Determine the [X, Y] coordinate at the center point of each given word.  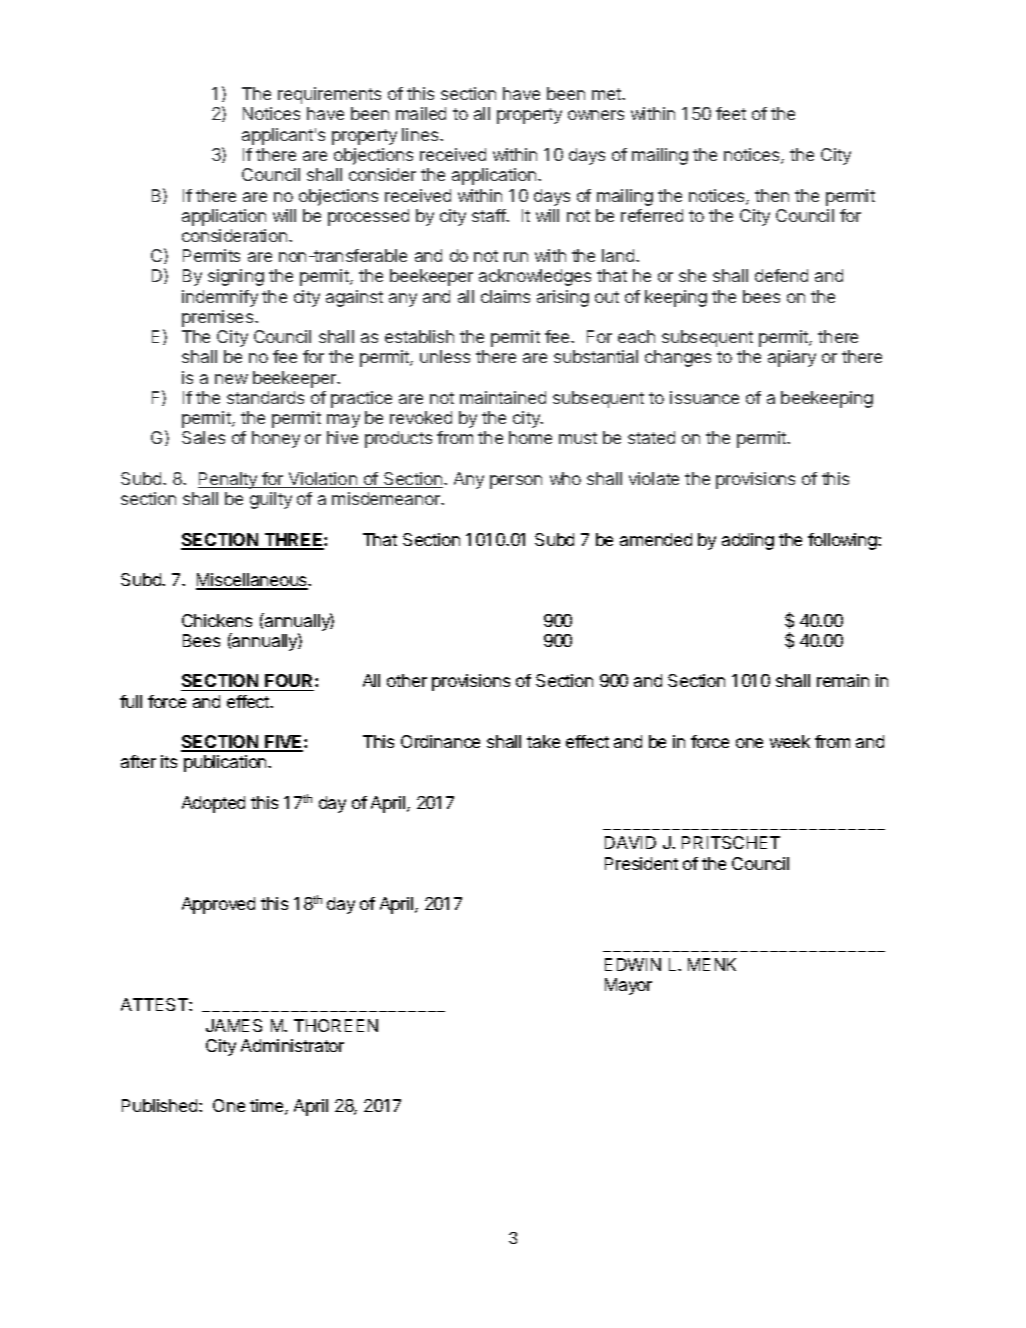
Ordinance [440, 741]
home [530, 437]
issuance [704, 397]
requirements [329, 95]
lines [421, 134]
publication [226, 763]
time [268, 1107]
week [790, 741]
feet [731, 113]
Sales [203, 437]
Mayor [628, 986]
